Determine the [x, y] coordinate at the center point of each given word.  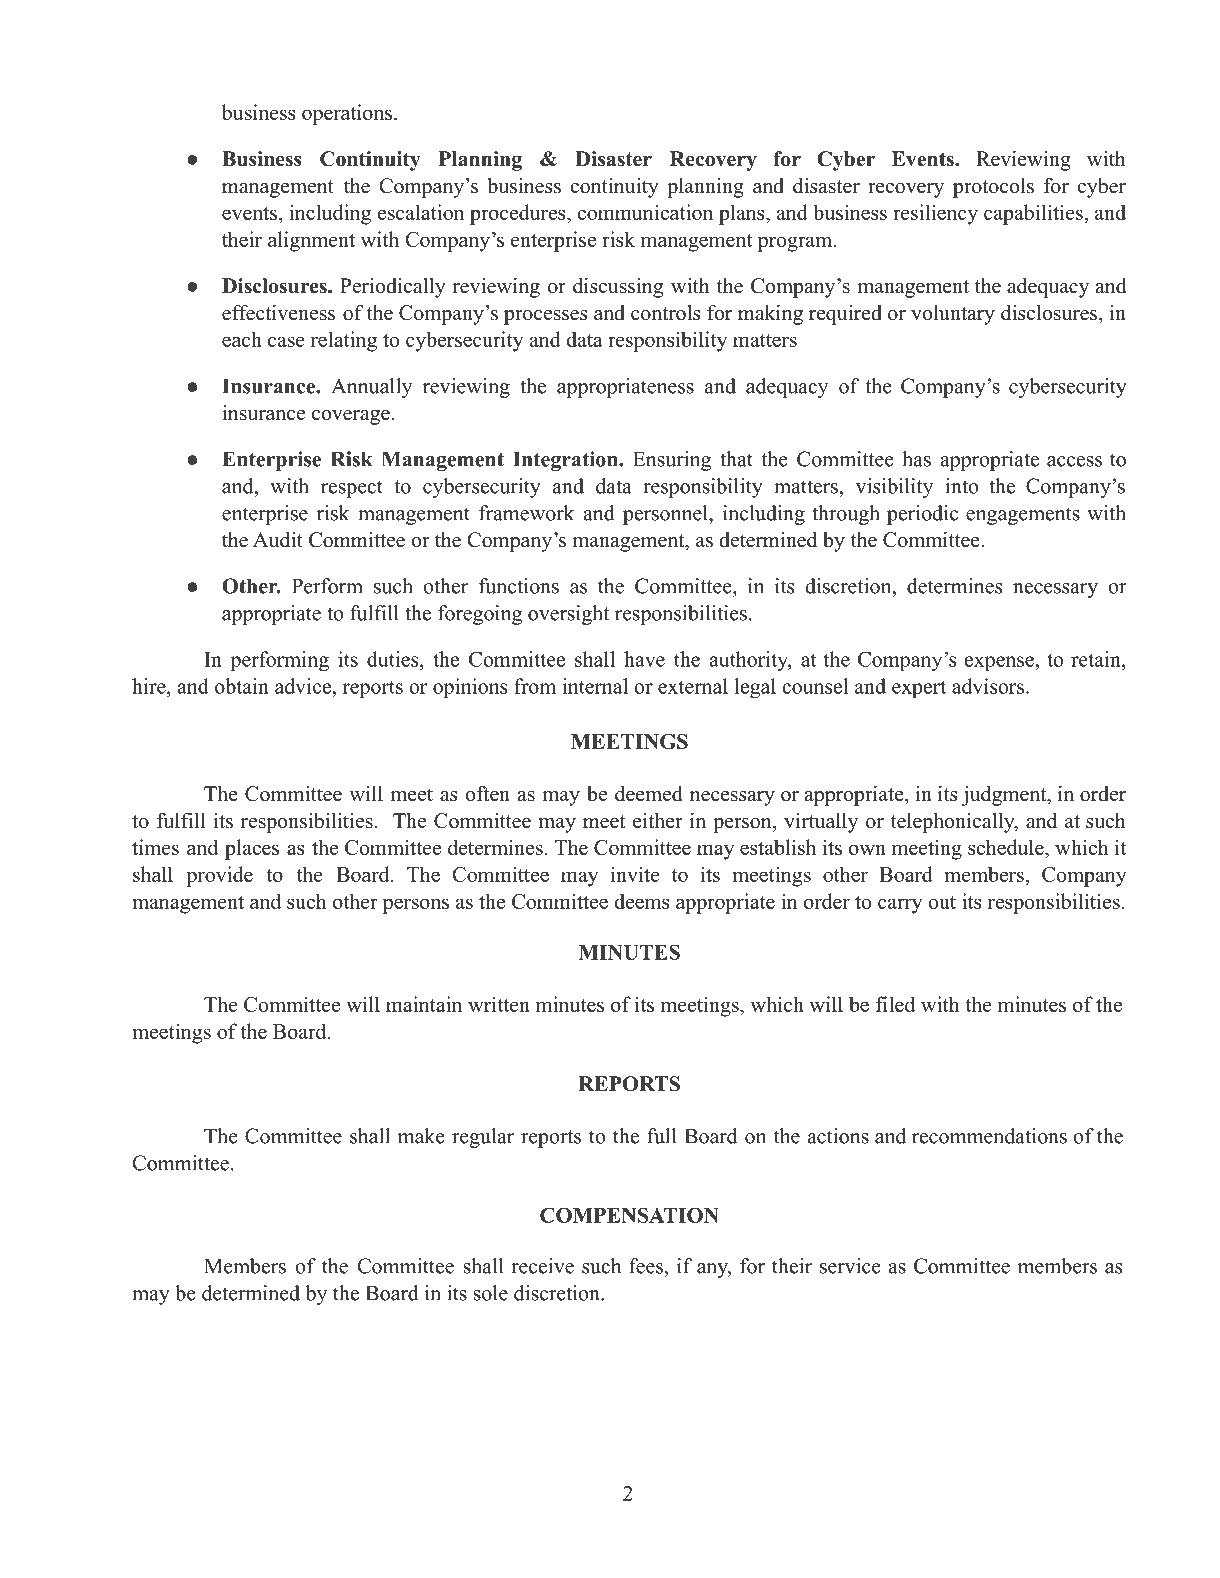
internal [595, 686]
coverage [351, 417]
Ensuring [672, 461]
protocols [993, 188]
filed [895, 1004]
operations [347, 114]
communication [645, 212]
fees [647, 1266]
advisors [988, 686]
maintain [424, 1004]
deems [642, 901]
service [850, 1266]
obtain [242, 686]
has [916, 459]
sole [491, 1293]
